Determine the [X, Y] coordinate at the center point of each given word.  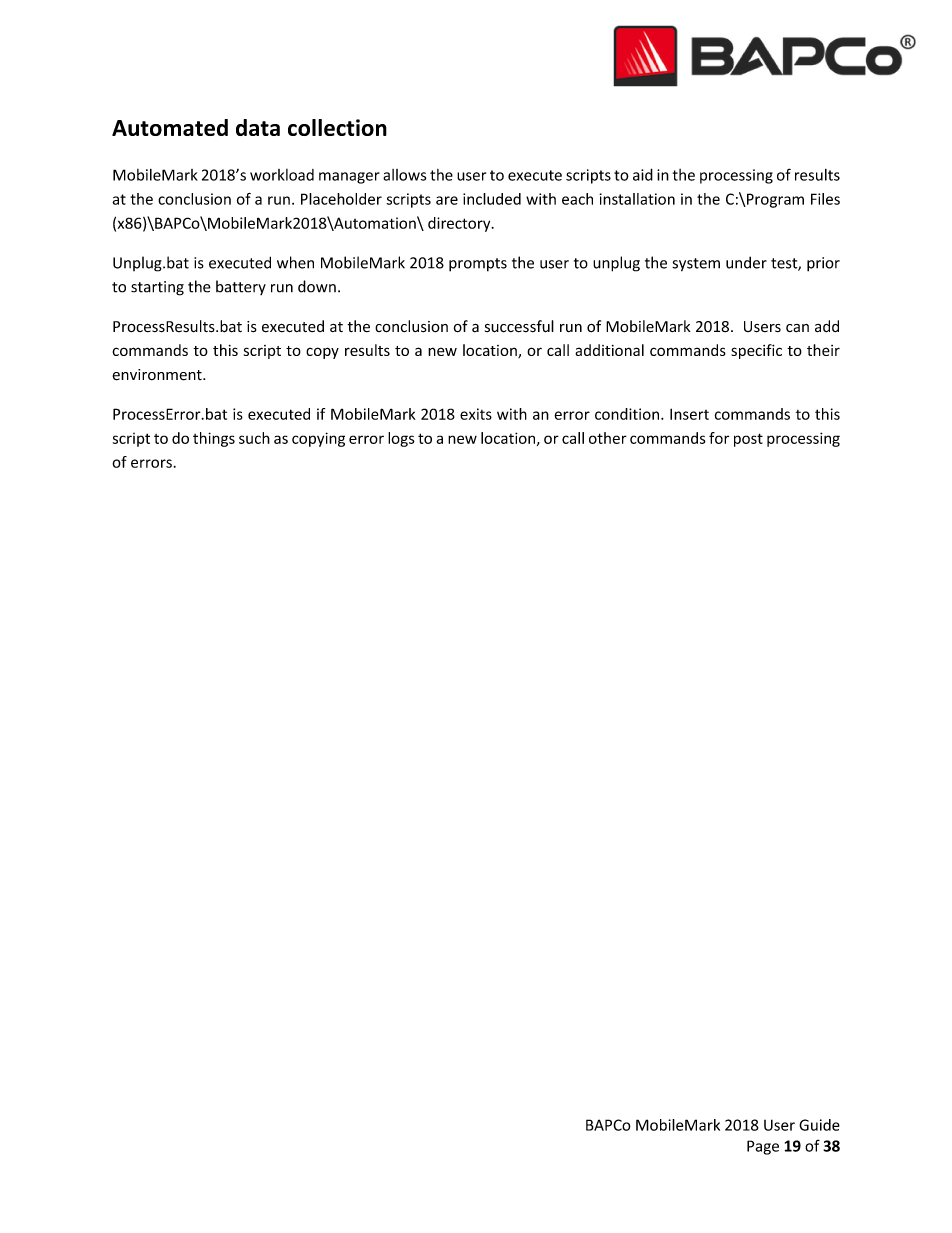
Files [825, 199]
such [254, 438]
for [719, 438]
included [492, 199]
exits [476, 414]
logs [401, 439]
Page [763, 1147]
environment [158, 375]
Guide [819, 1125]
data [258, 127]
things [214, 439]
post [748, 440]
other [608, 438]
